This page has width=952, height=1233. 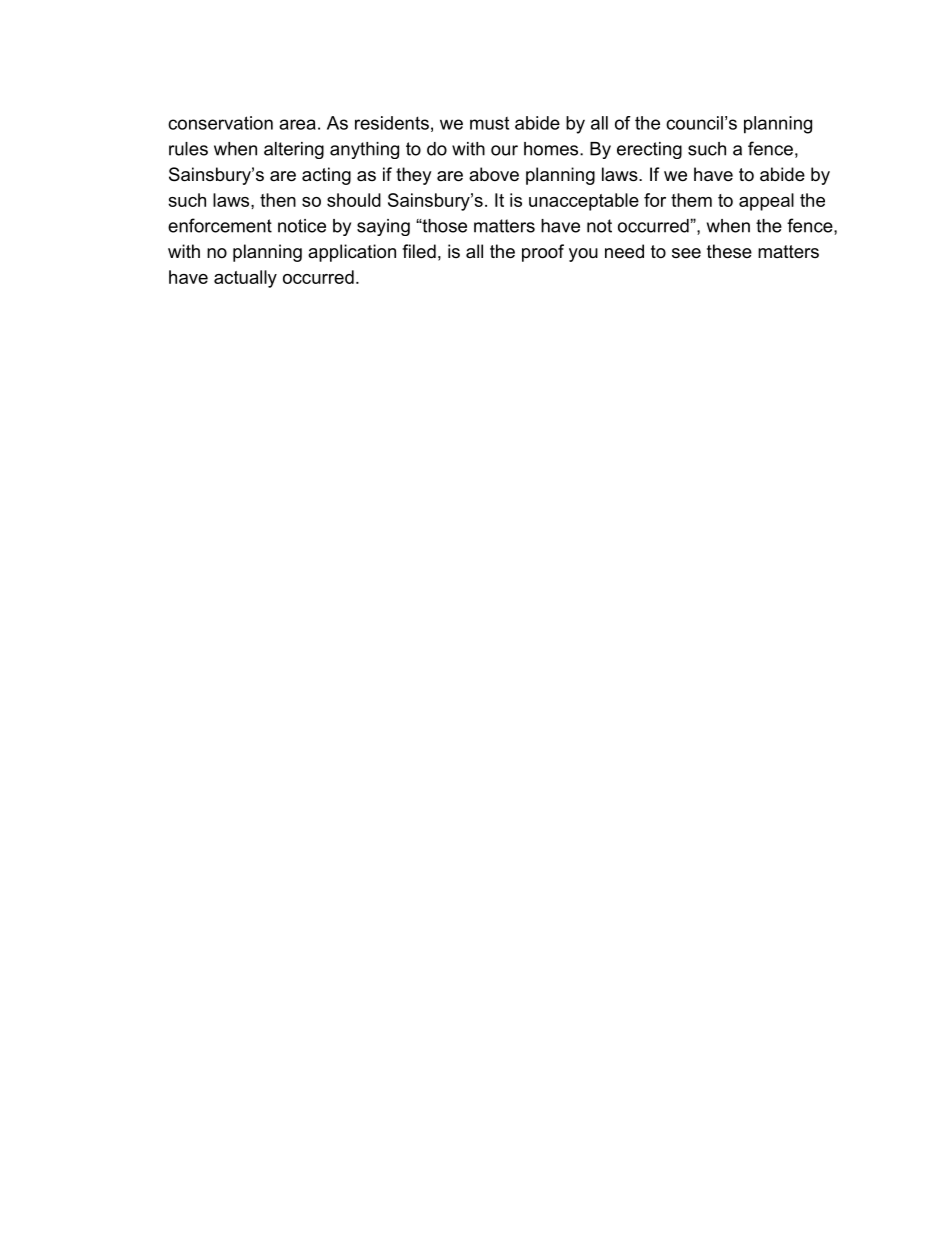 I want to click on above, so click(x=494, y=174).
